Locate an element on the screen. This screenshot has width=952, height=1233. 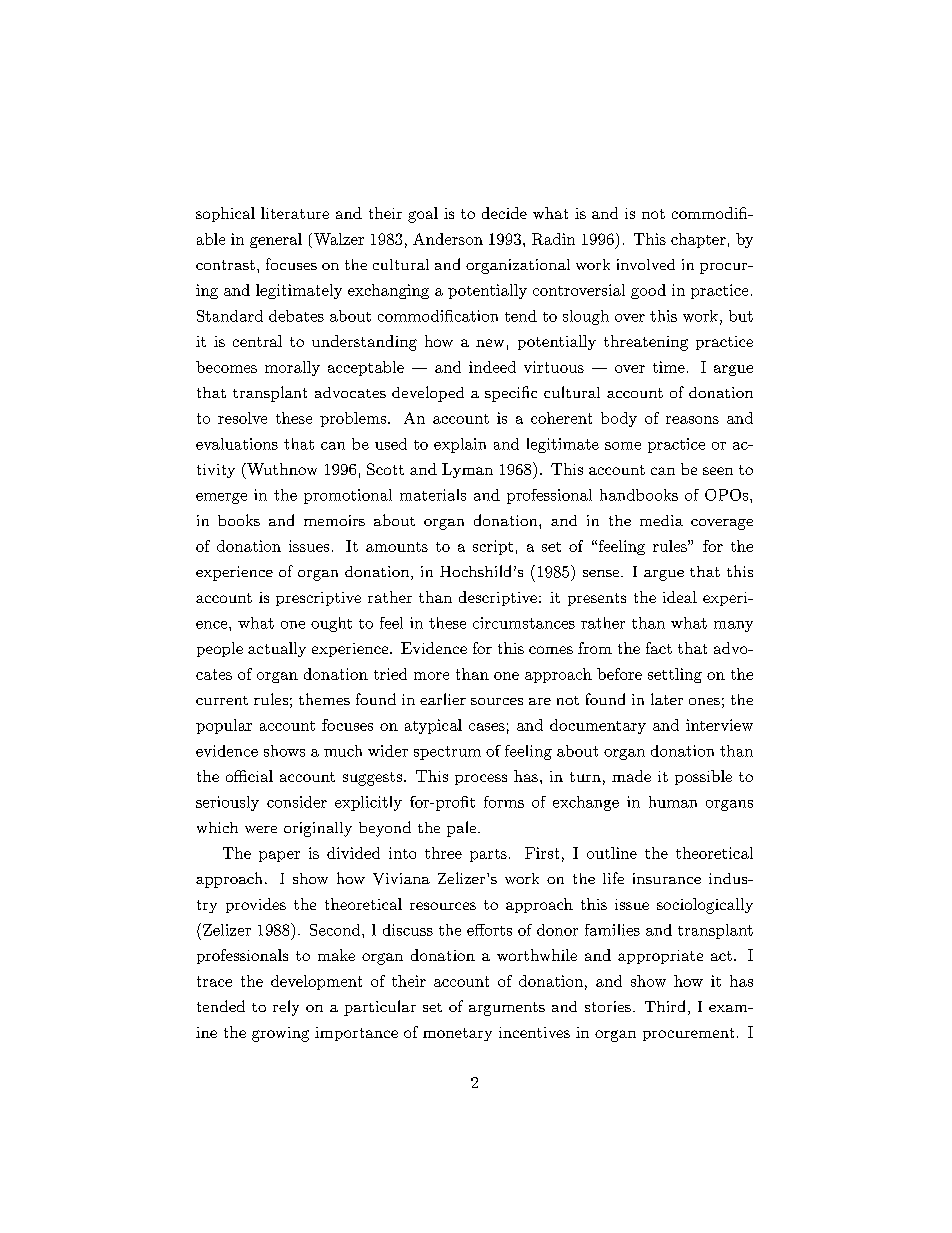
rely is located at coordinates (286, 1008).
